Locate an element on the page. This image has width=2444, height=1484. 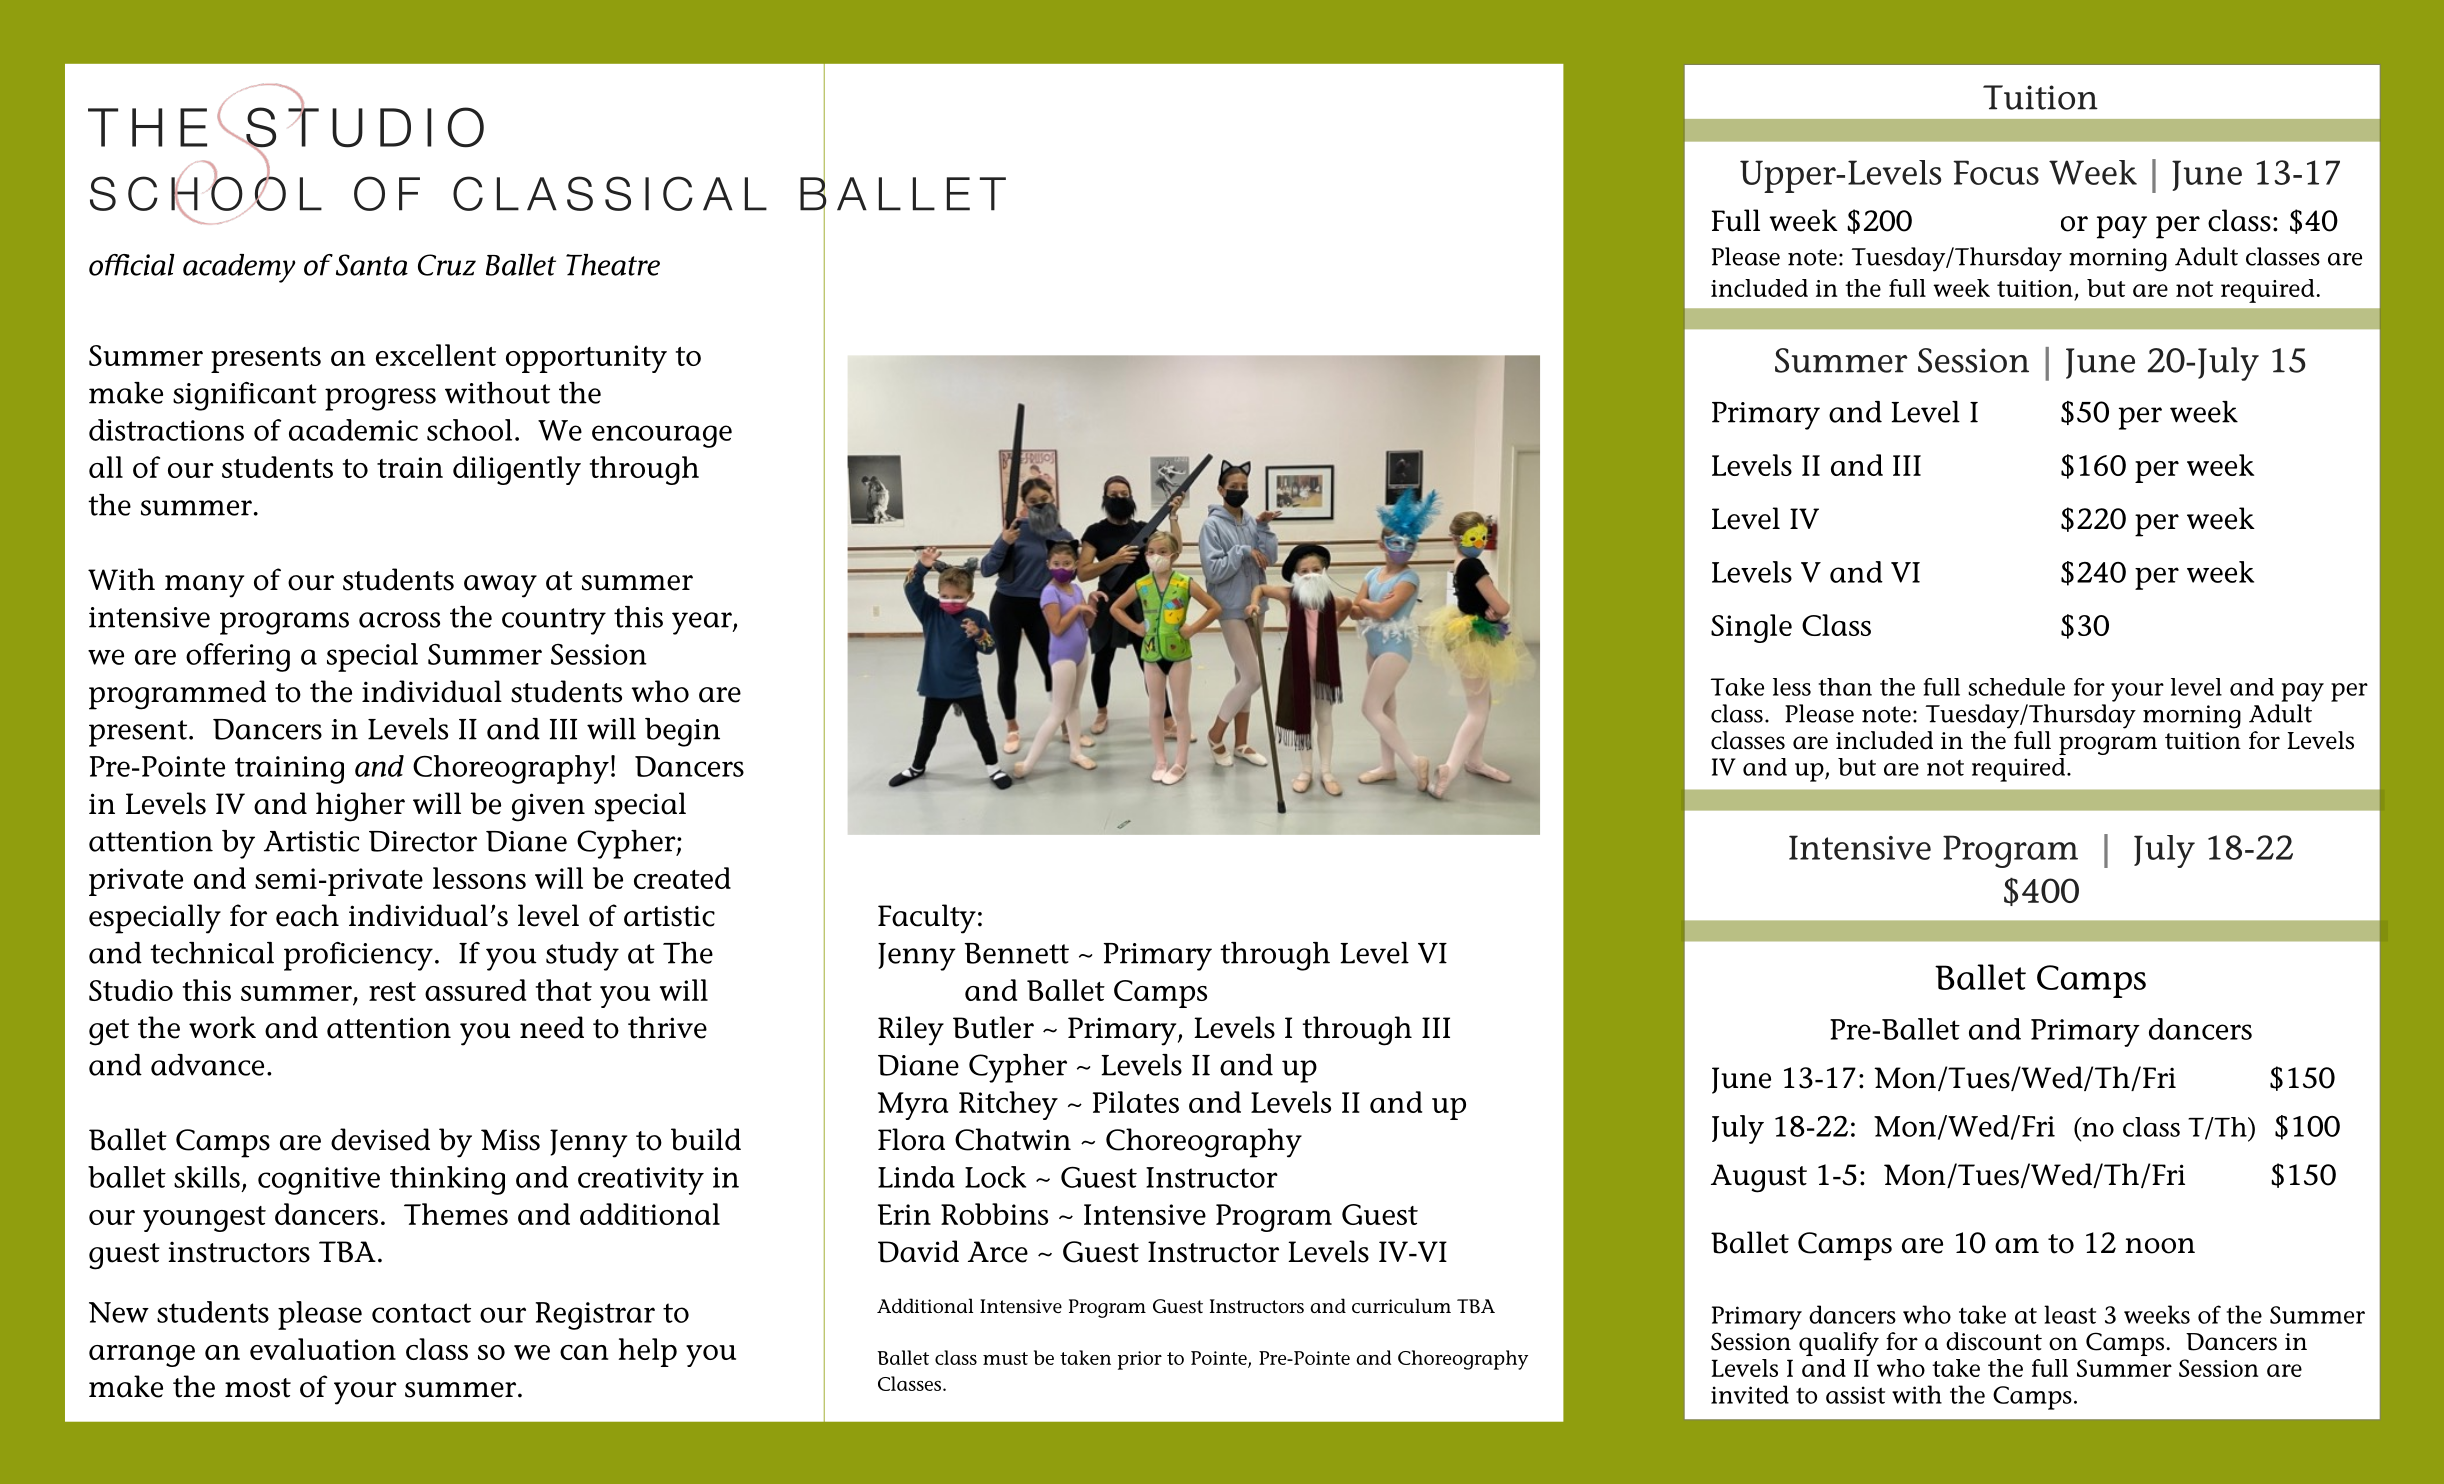
Theatre is located at coordinates (613, 265).
